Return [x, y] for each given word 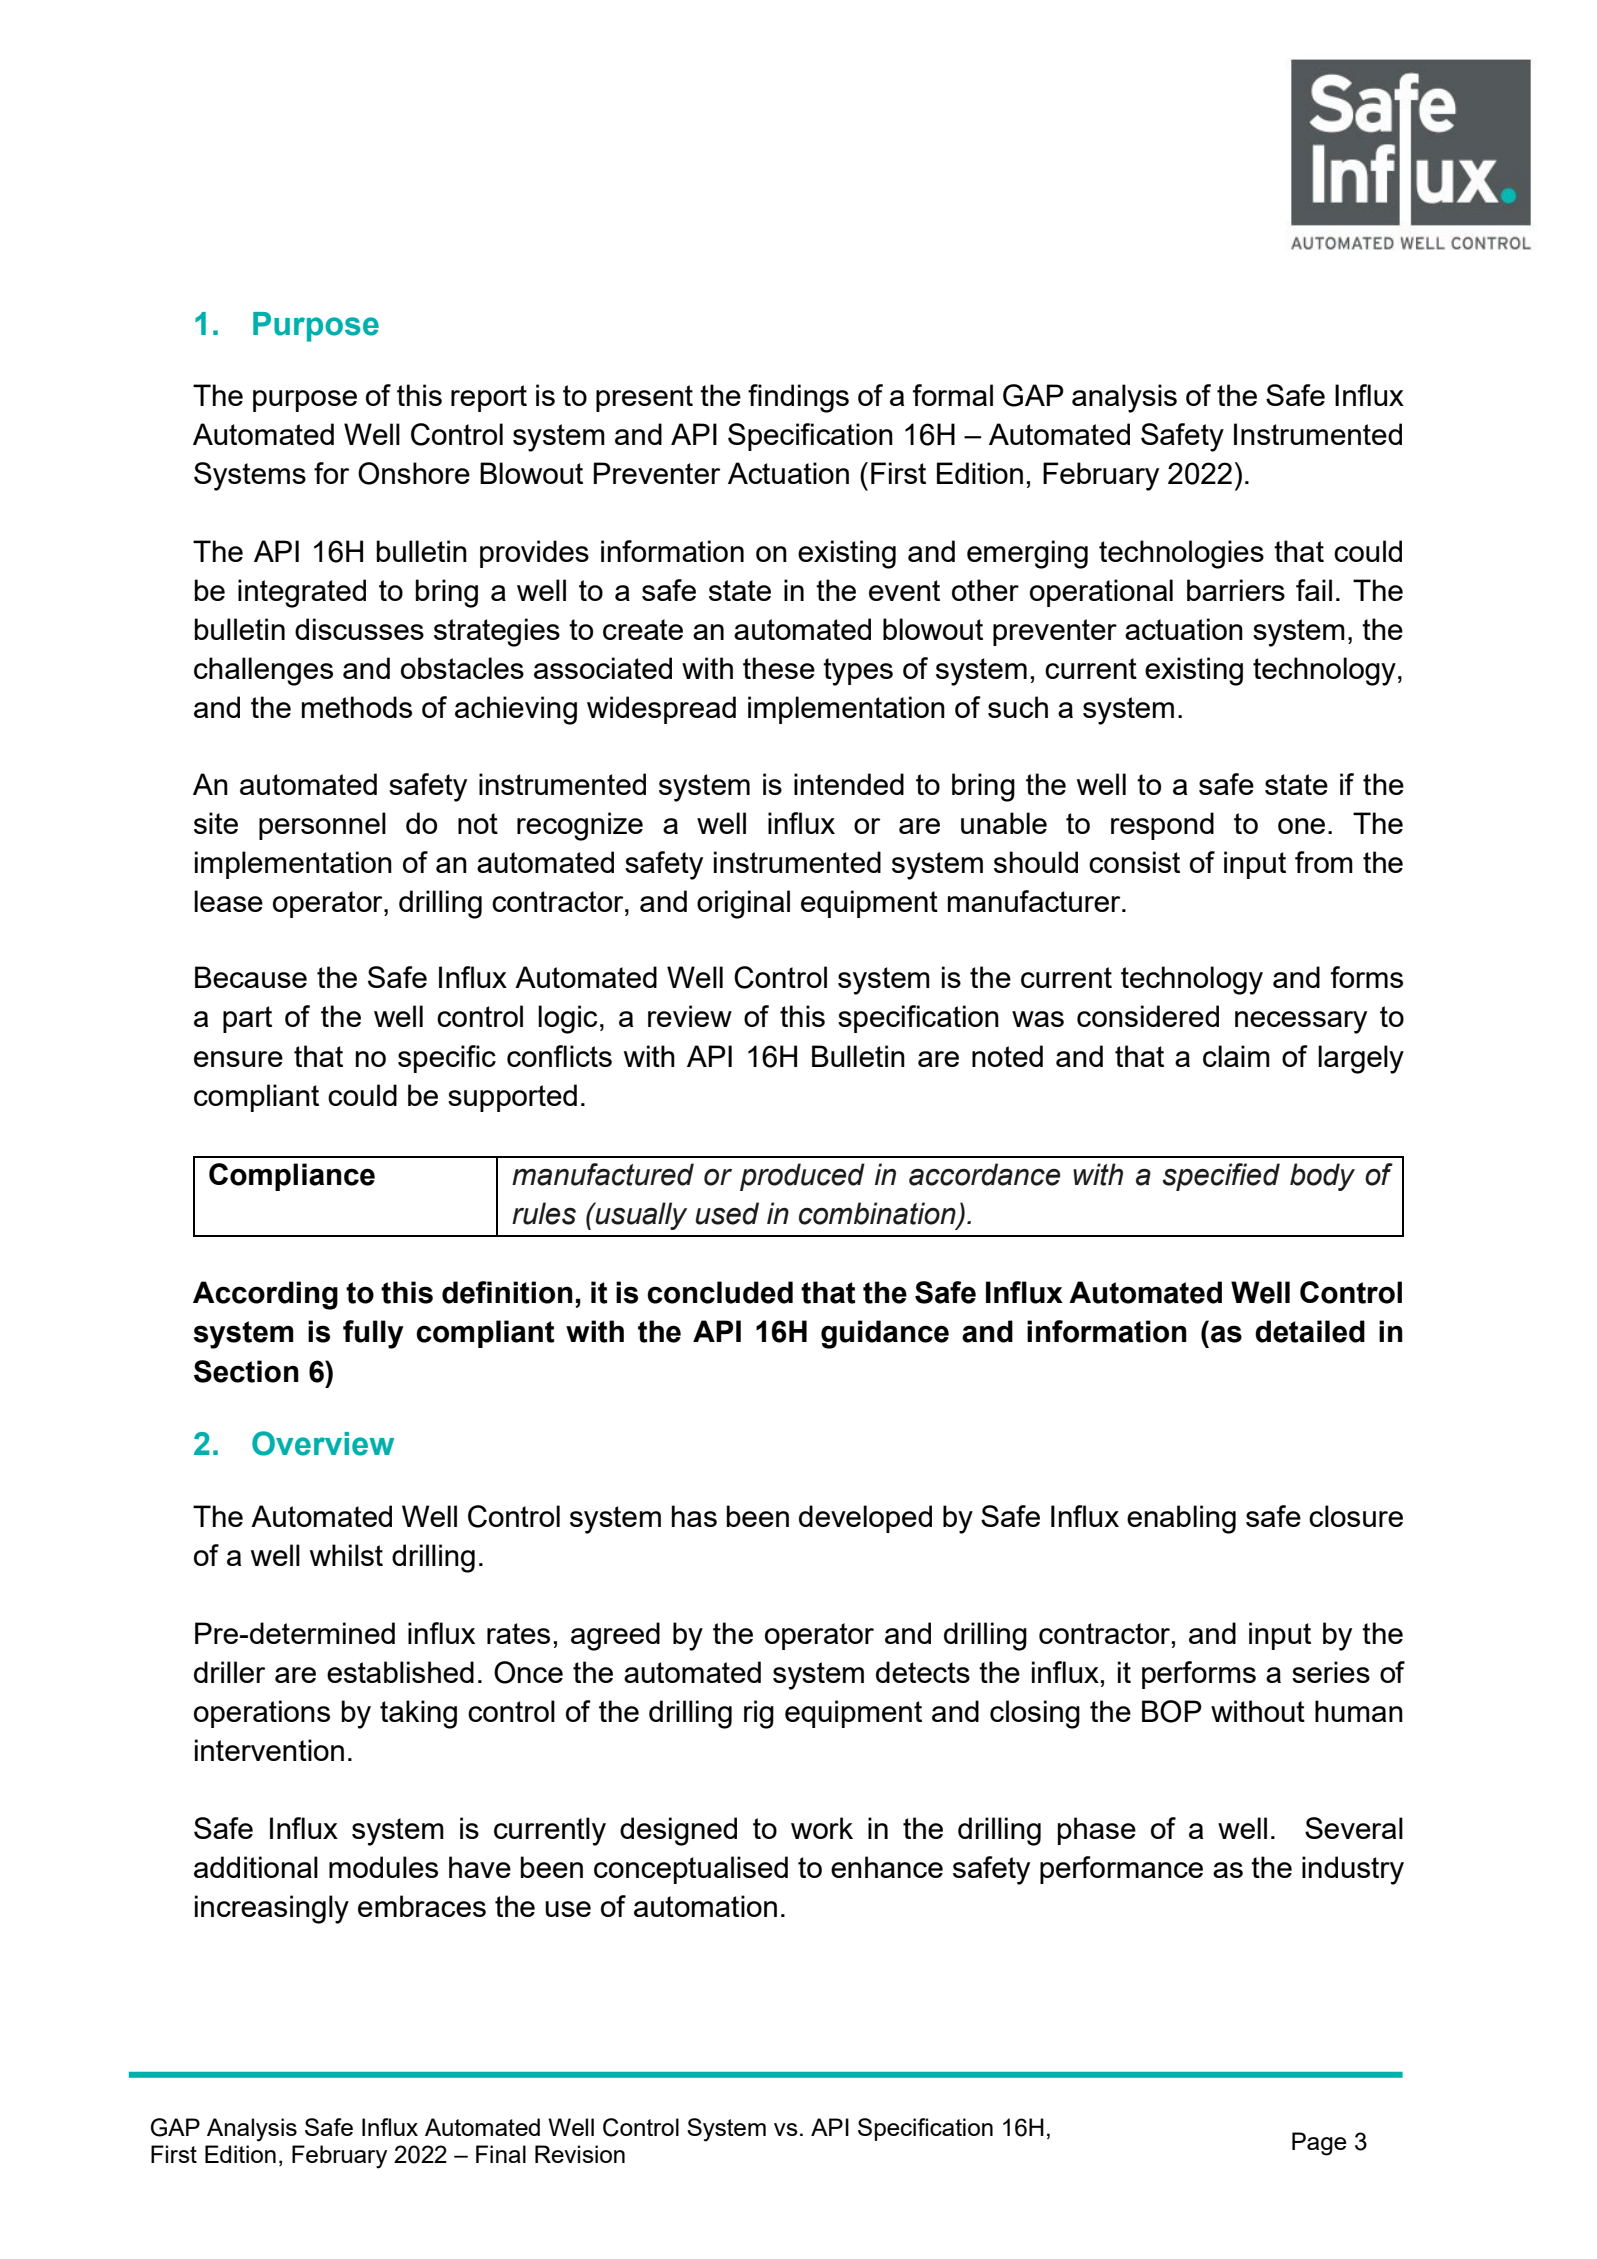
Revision [580, 2154]
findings [798, 398]
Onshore [414, 473]
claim [1236, 1056]
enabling [1181, 1519]
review [690, 1016]
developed [865, 1519]
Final [501, 2154]
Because [251, 977]
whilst [346, 1555]
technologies [1181, 554]
